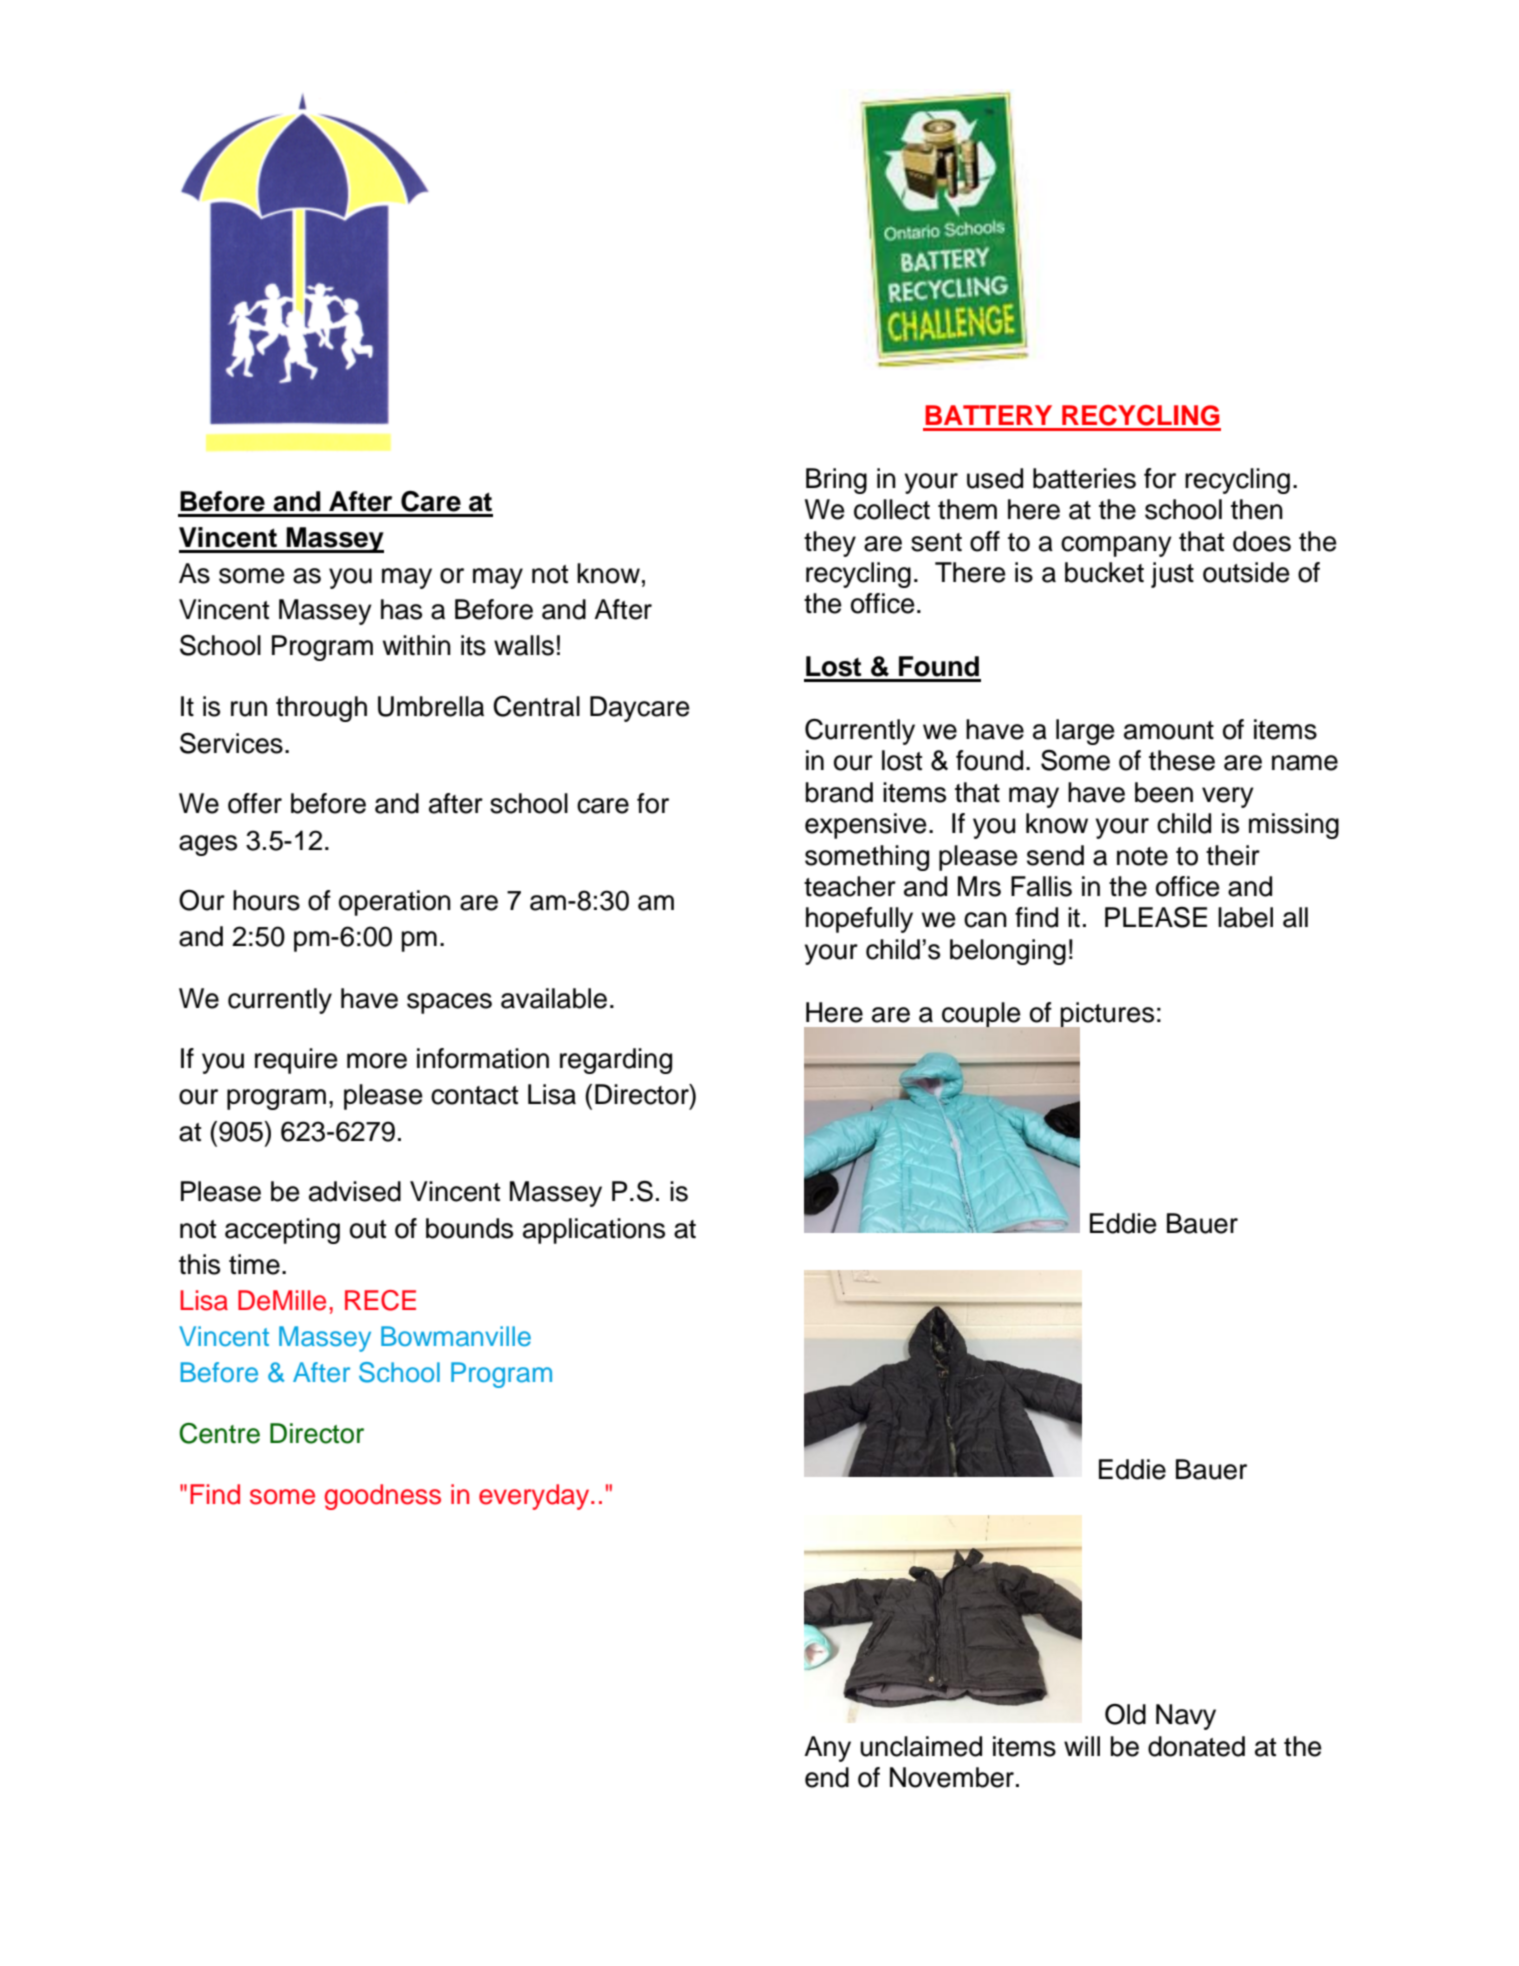 This screenshot has height=1966, width=1519. What do you see at coordinates (382, 1497) in the screenshot?
I see `goodness` at bounding box center [382, 1497].
